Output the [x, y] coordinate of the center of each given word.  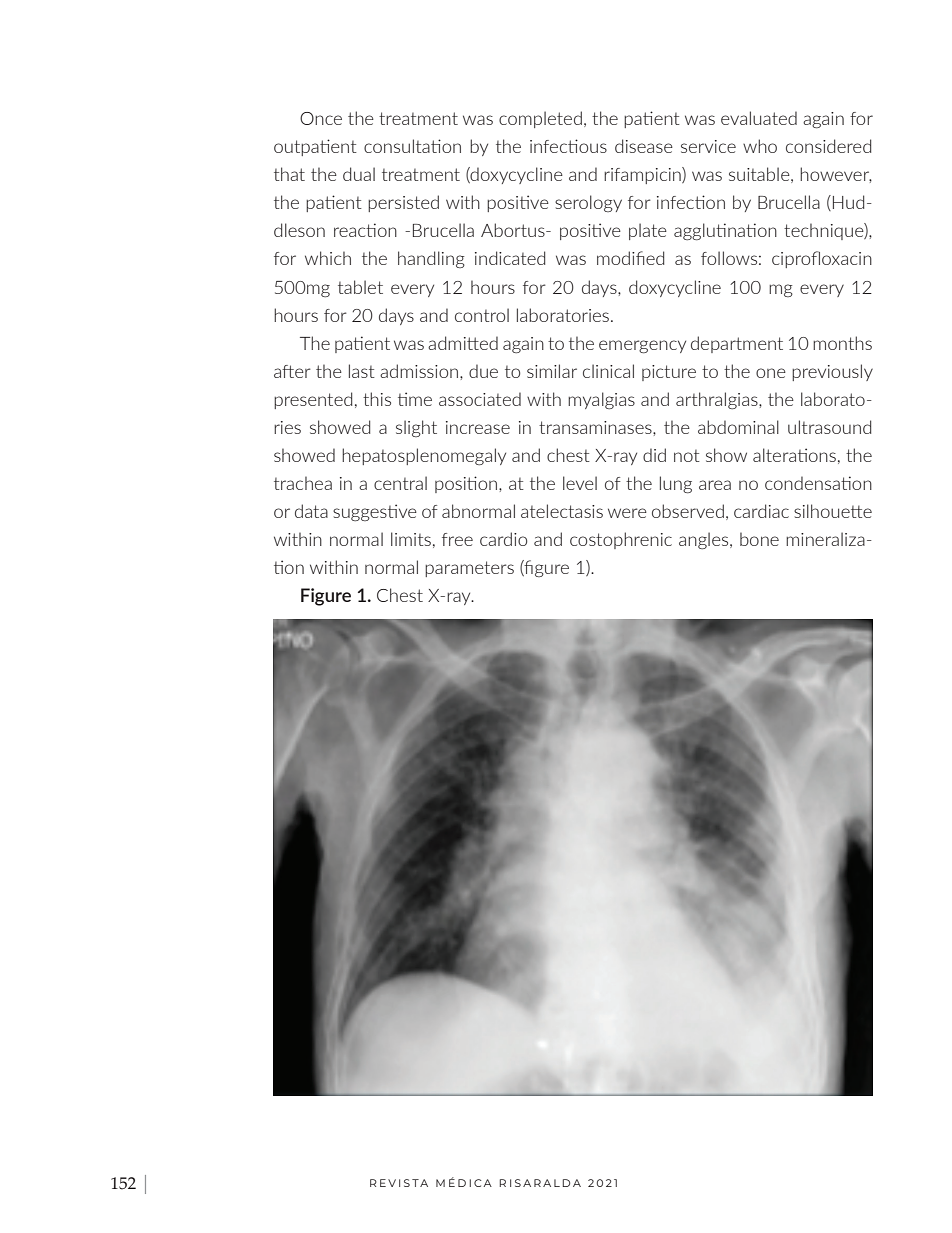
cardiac [761, 511]
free [457, 539]
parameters [469, 569]
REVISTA [399, 1183]
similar [552, 371]
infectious [568, 146]
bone [759, 539]
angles [705, 540]
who [760, 146]
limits [411, 539]
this [377, 399]
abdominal [738, 427]
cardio [503, 539]
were [627, 513]
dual [359, 174]
